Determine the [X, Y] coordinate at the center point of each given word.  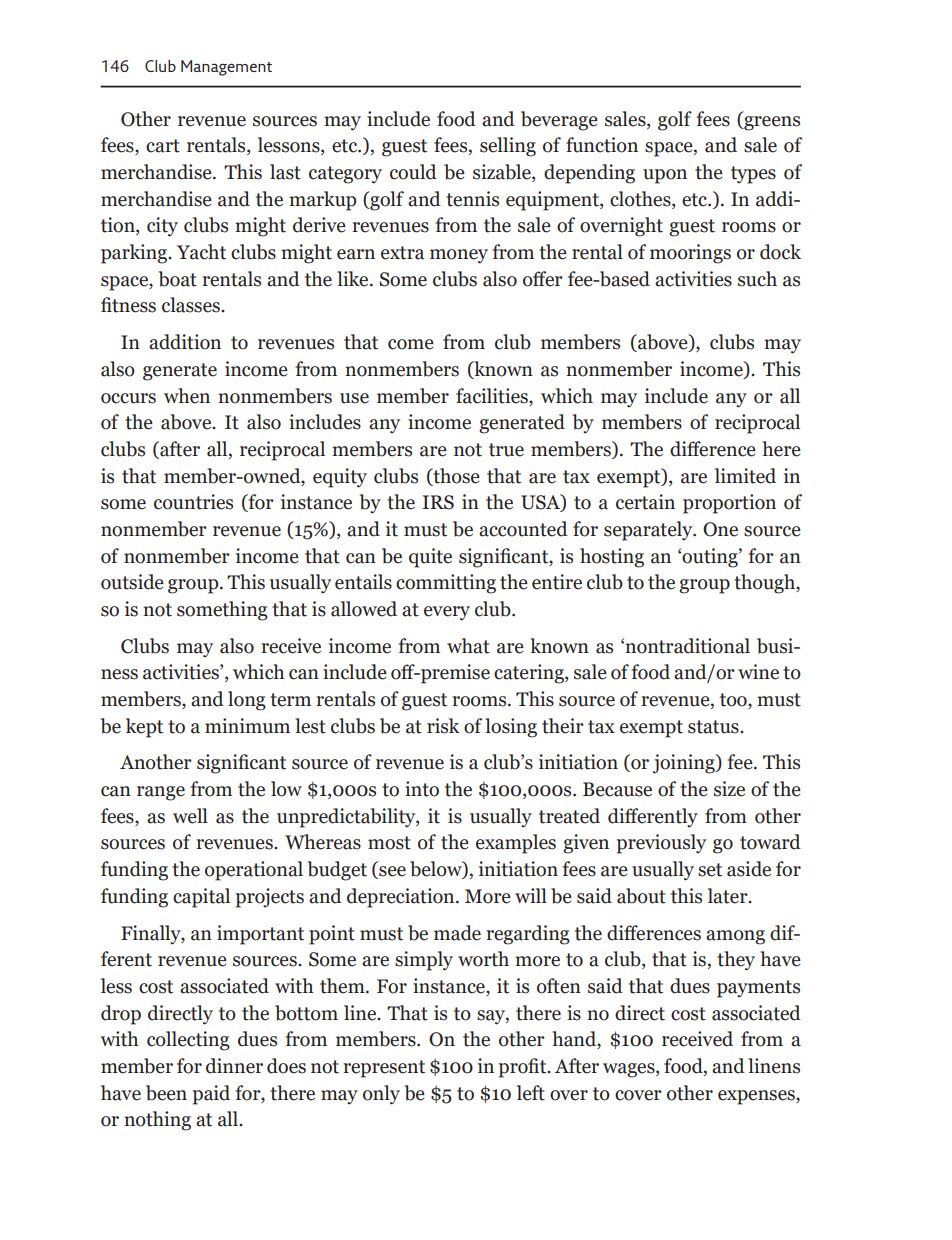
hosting [612, 558]
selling [508, 147]
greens [771, 123]
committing [446, 584]
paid [211, 1095]
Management [226, 68]
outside [132, 582]
